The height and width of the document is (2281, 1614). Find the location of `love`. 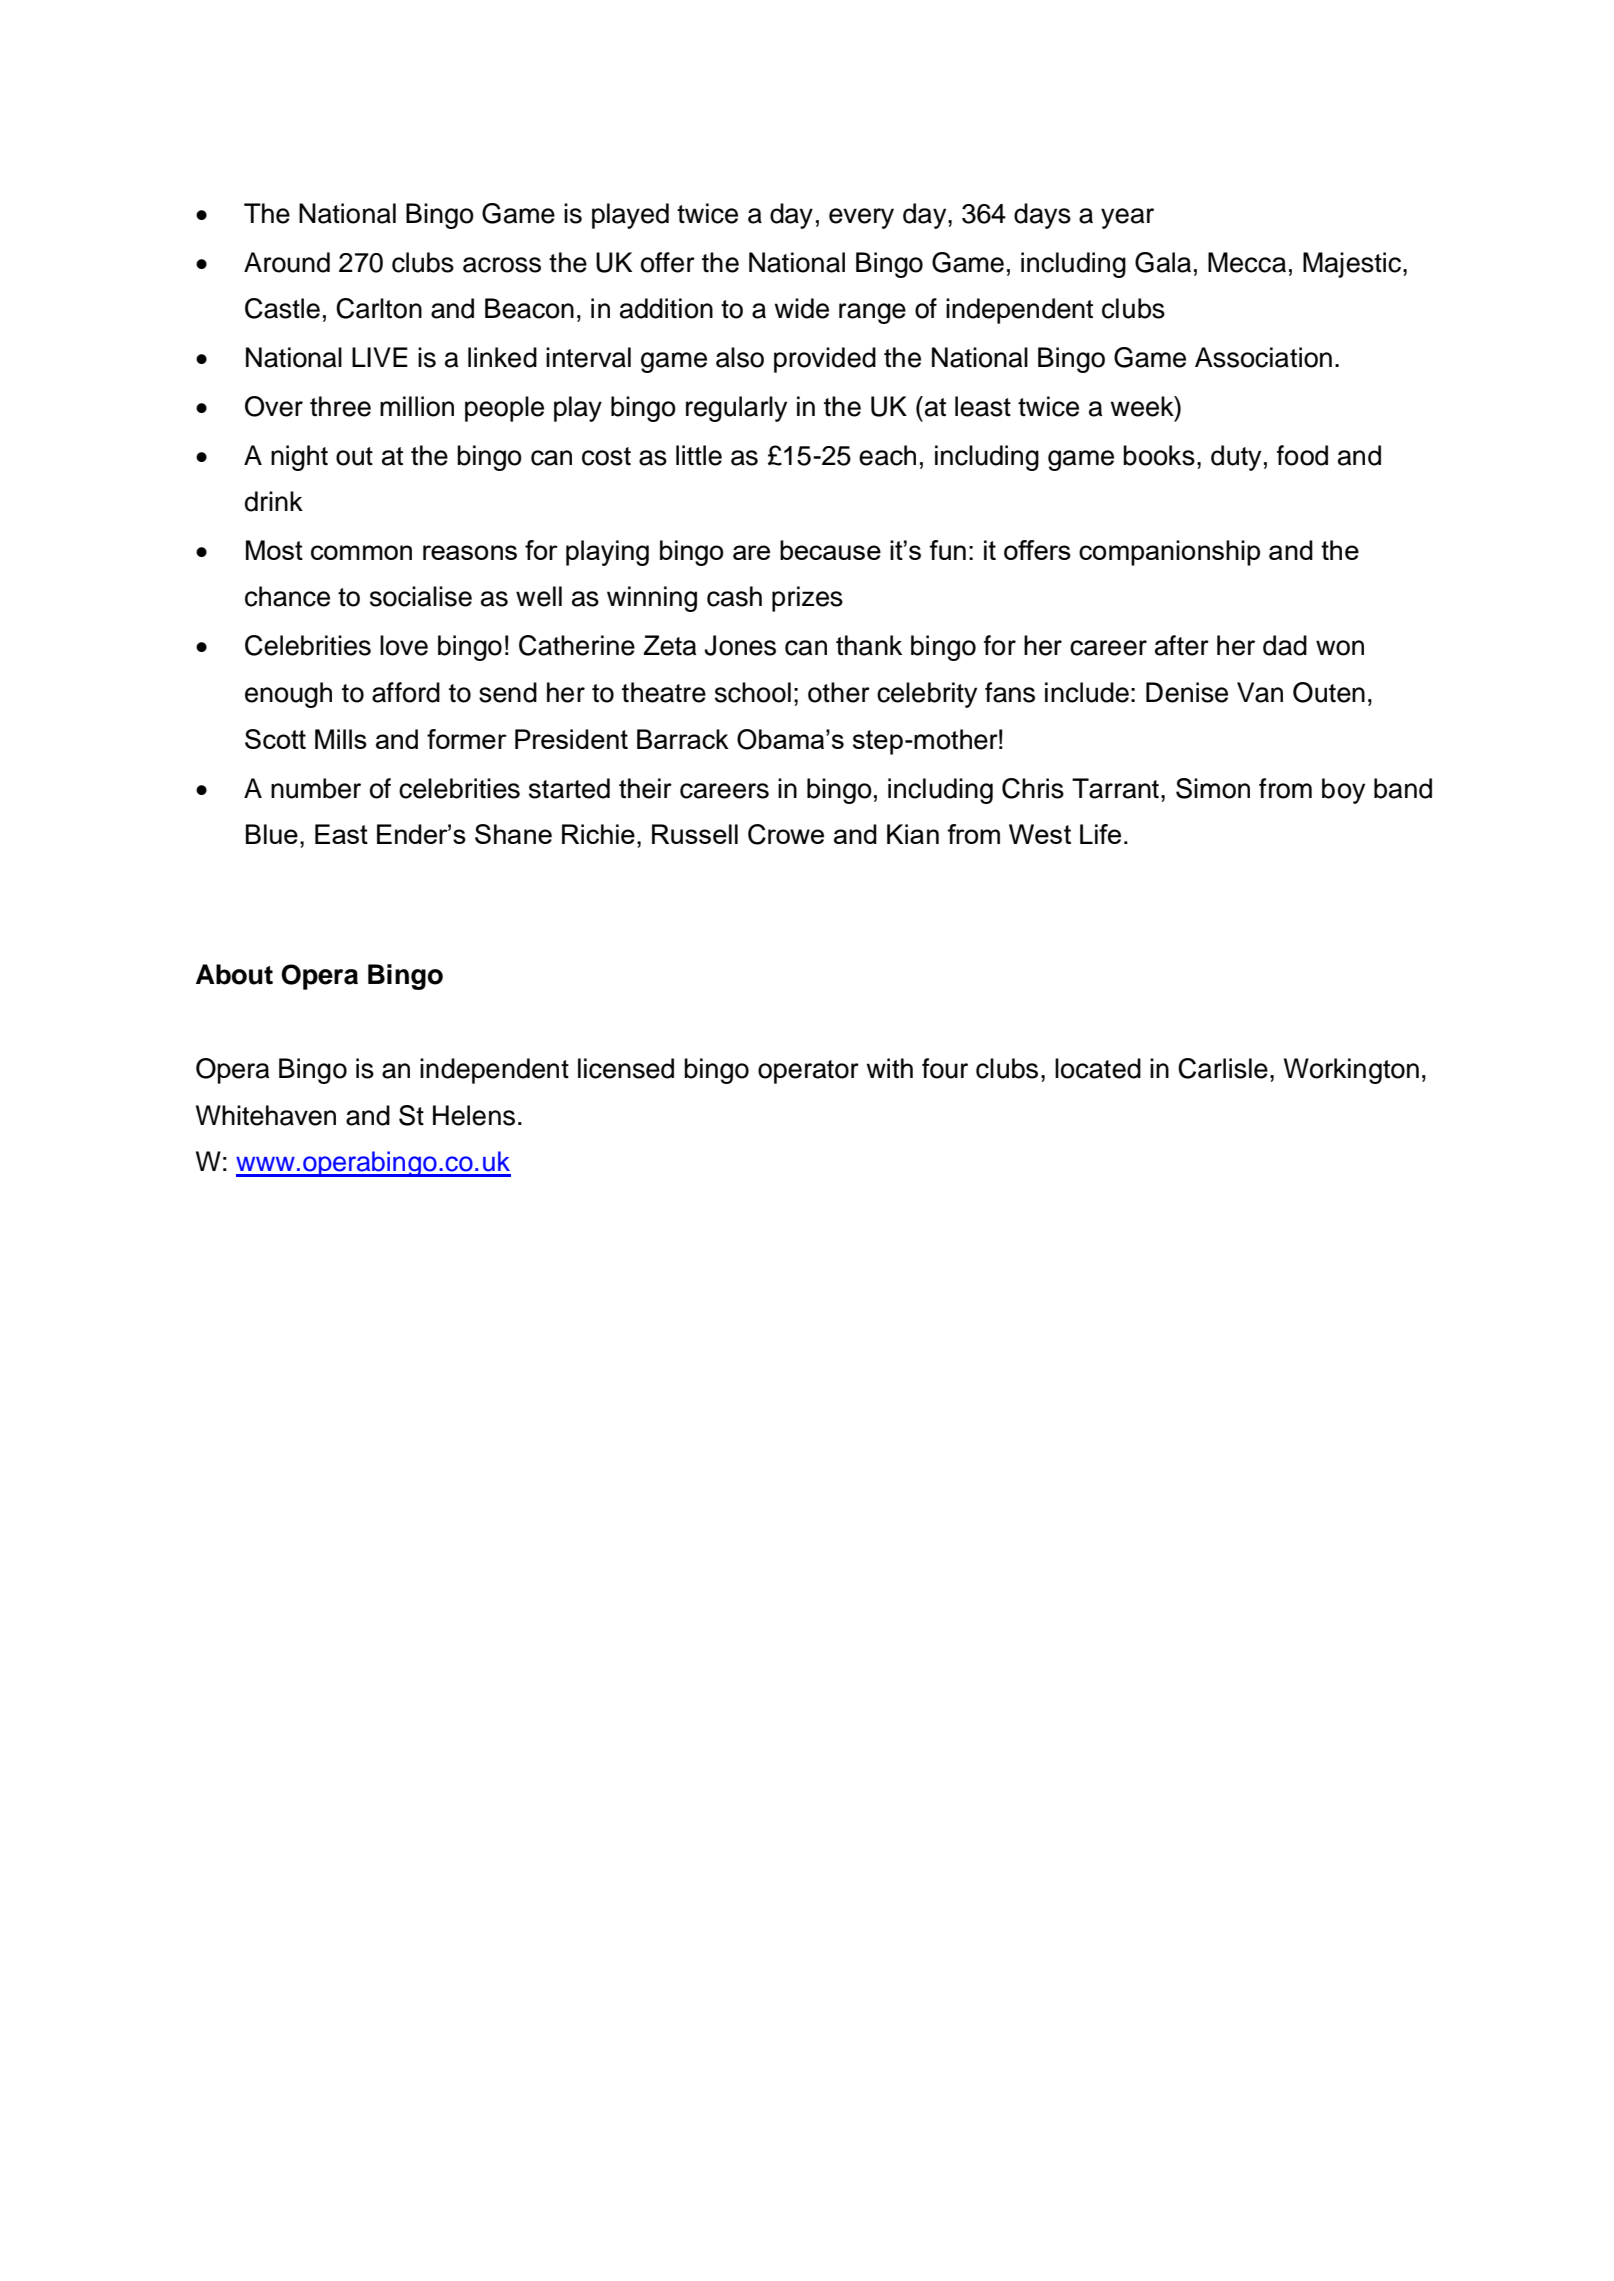

love is located at coordinates (404, 645).
